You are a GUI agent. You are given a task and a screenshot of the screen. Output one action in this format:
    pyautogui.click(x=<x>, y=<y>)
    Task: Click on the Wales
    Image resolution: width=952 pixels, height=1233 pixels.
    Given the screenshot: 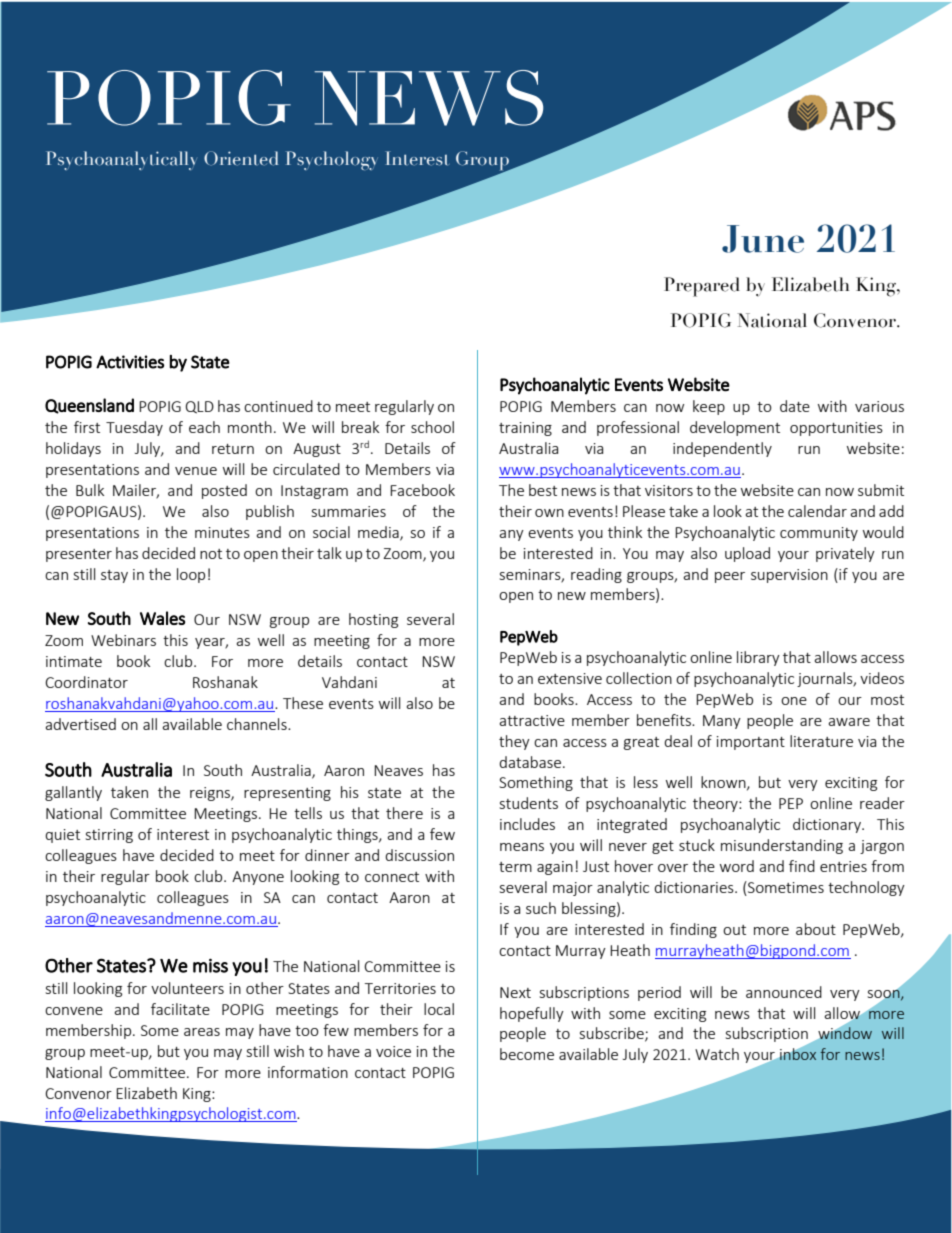 What is the action you would take?
    pyautogui.click(x=162, y=618)
